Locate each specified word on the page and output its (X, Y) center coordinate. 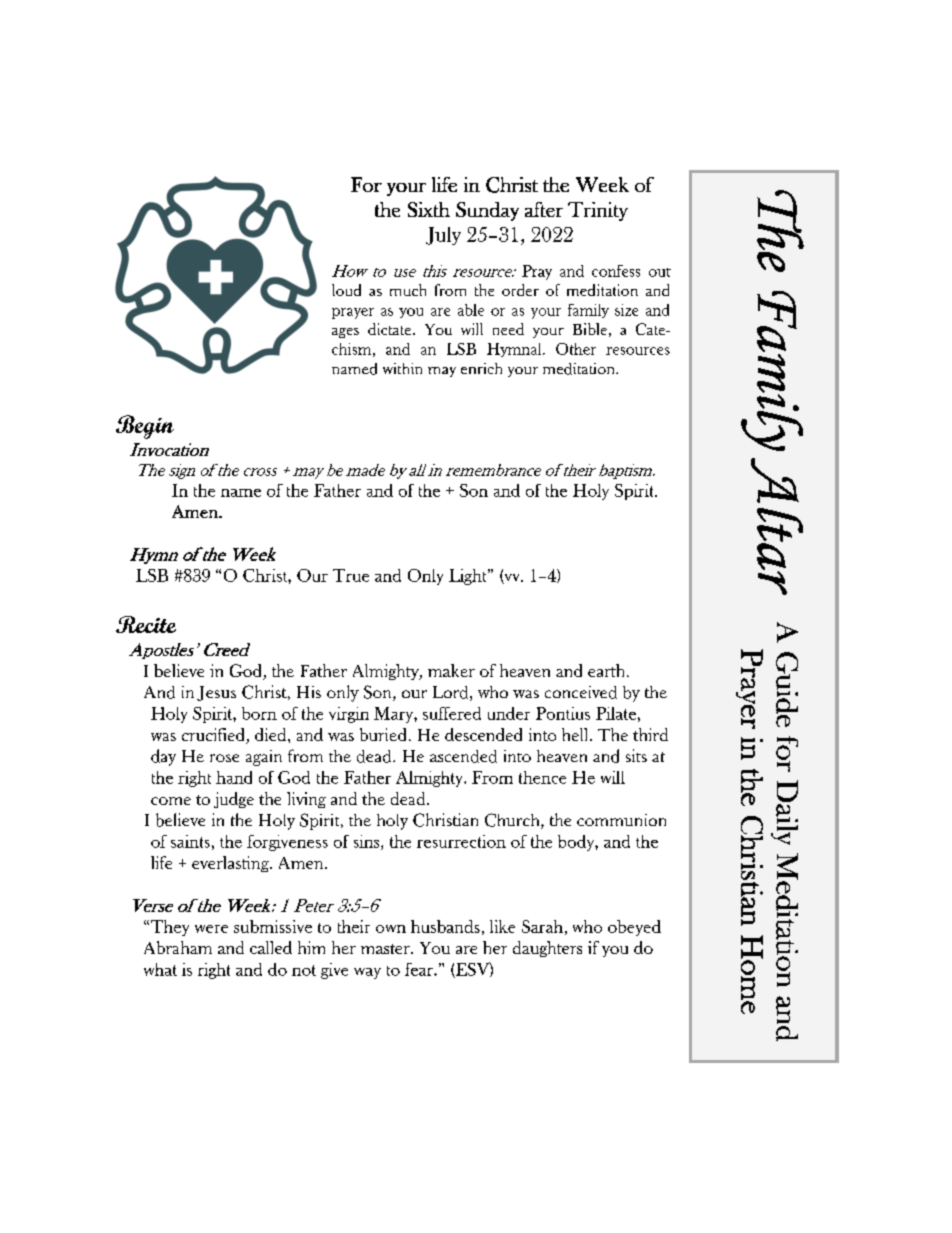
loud (346, 290)
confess (616, 271)
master (386, 949)
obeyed (634, 928)
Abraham (178, 947)
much (408, 290)
